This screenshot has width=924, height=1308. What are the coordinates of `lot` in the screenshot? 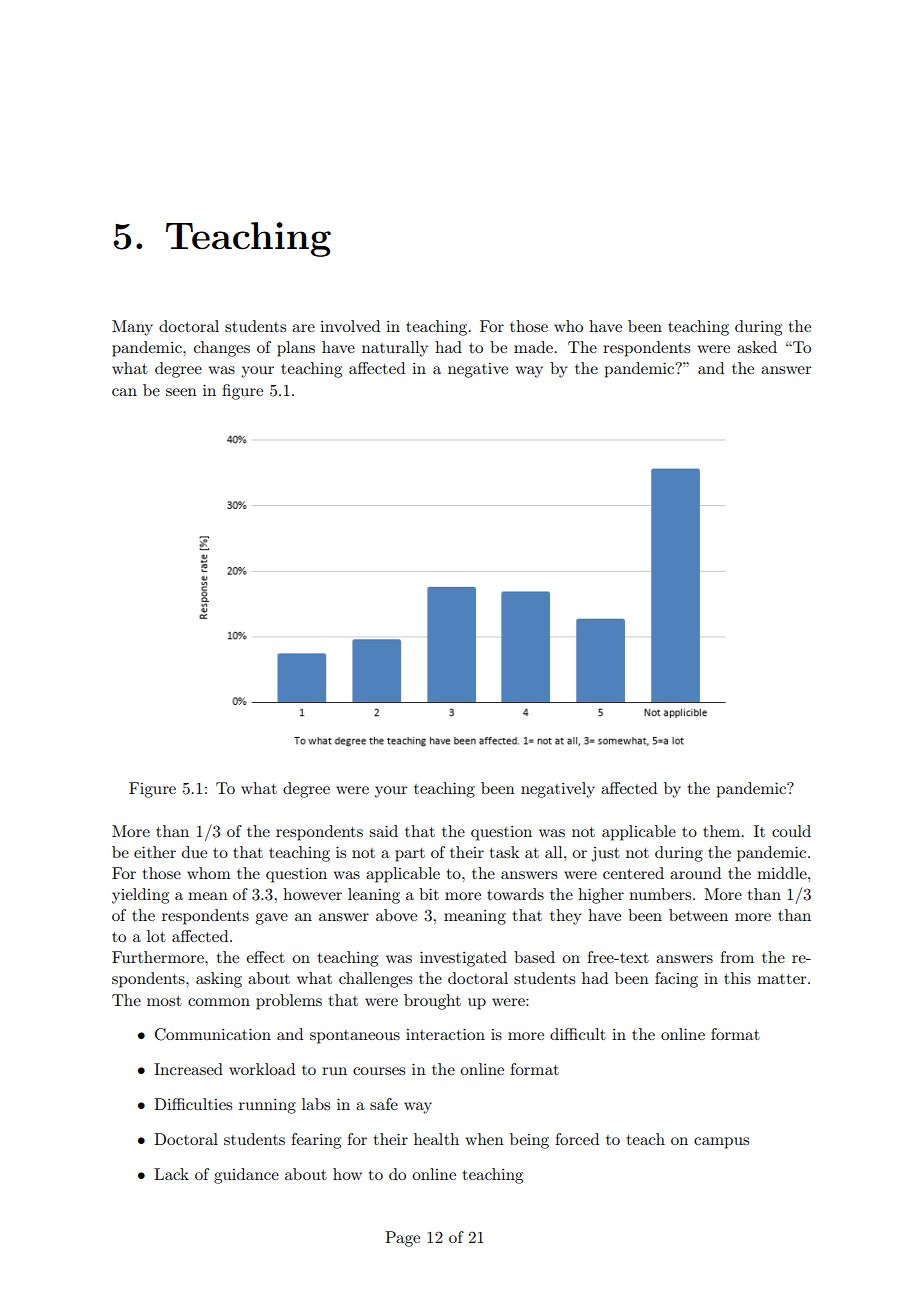 It's located at (156, 936).
